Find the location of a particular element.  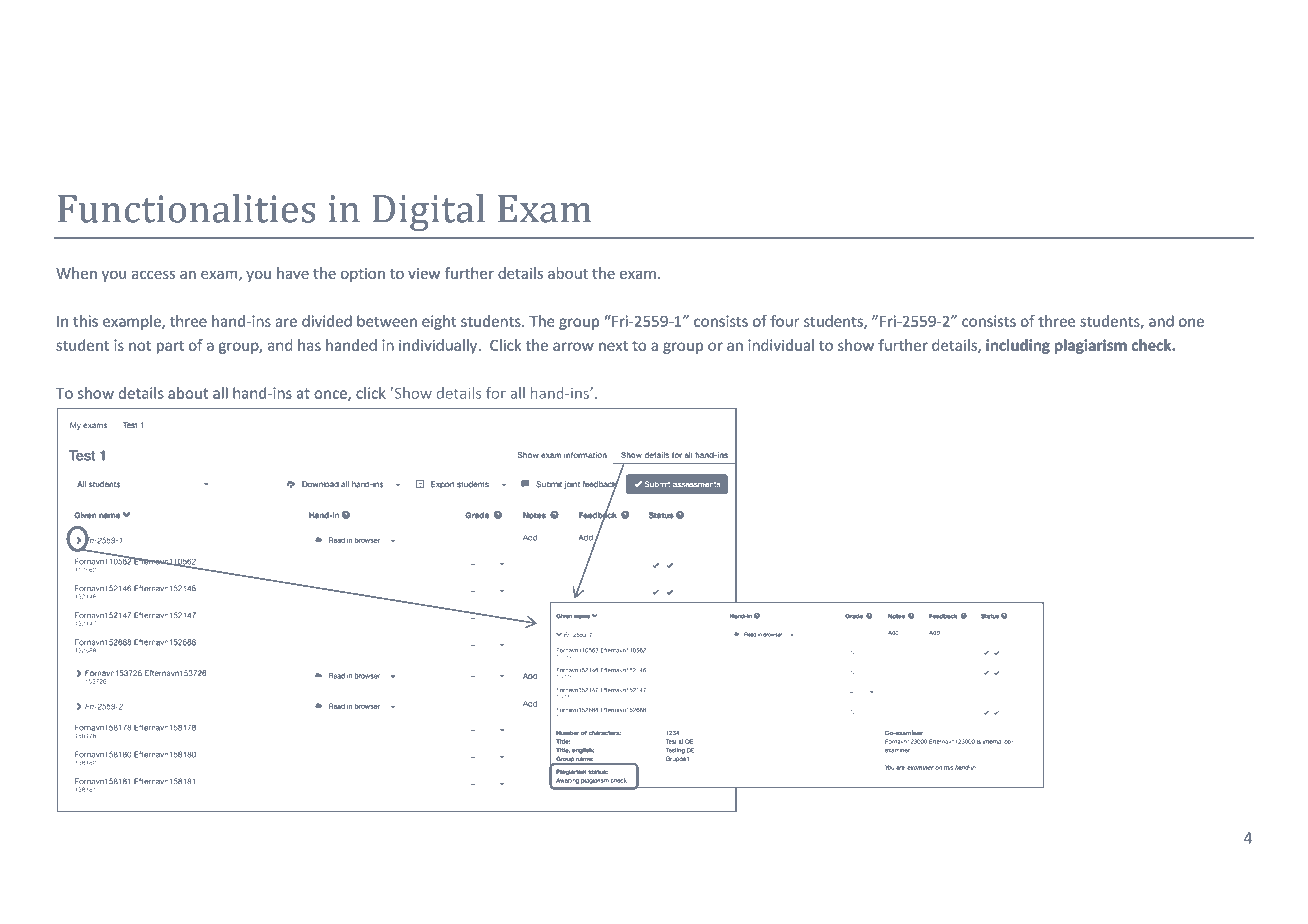

are is located at coordinates (286, 322).
